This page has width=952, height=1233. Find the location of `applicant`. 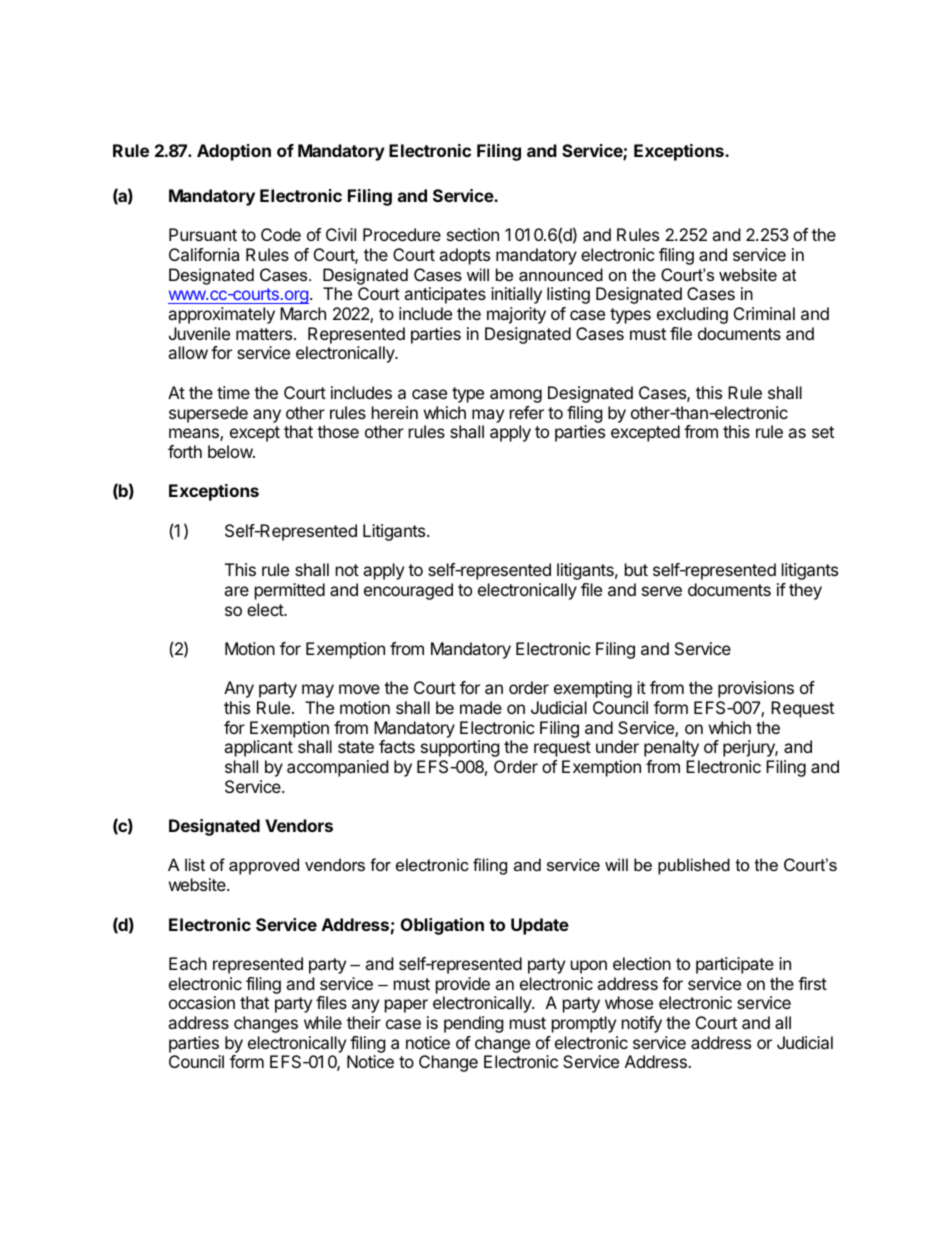

applicant is located at coordinates (258, 748).
